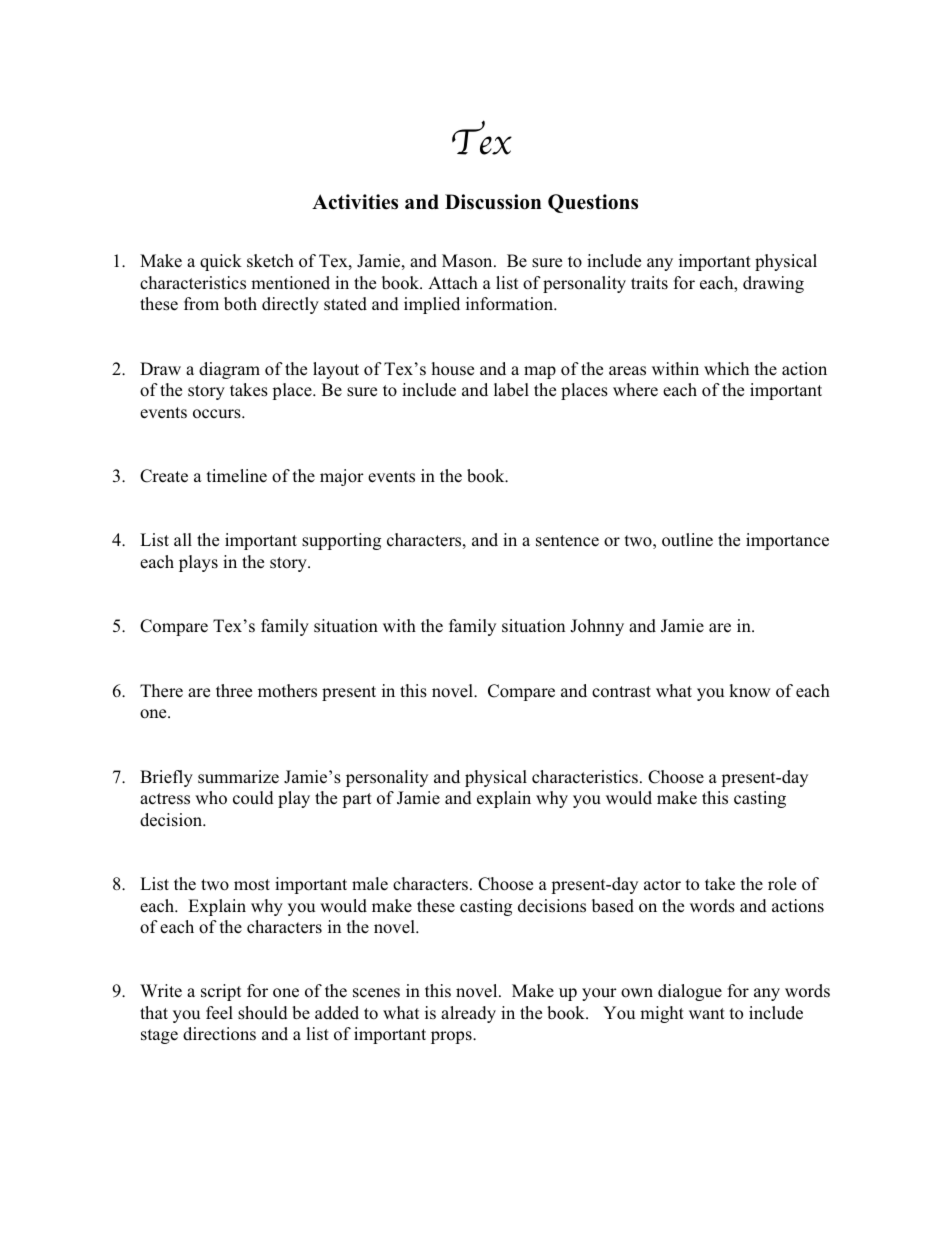 Image resolution: width=952 pixels, height=1233 pixels. I want to click on three, so click(234, 691).
